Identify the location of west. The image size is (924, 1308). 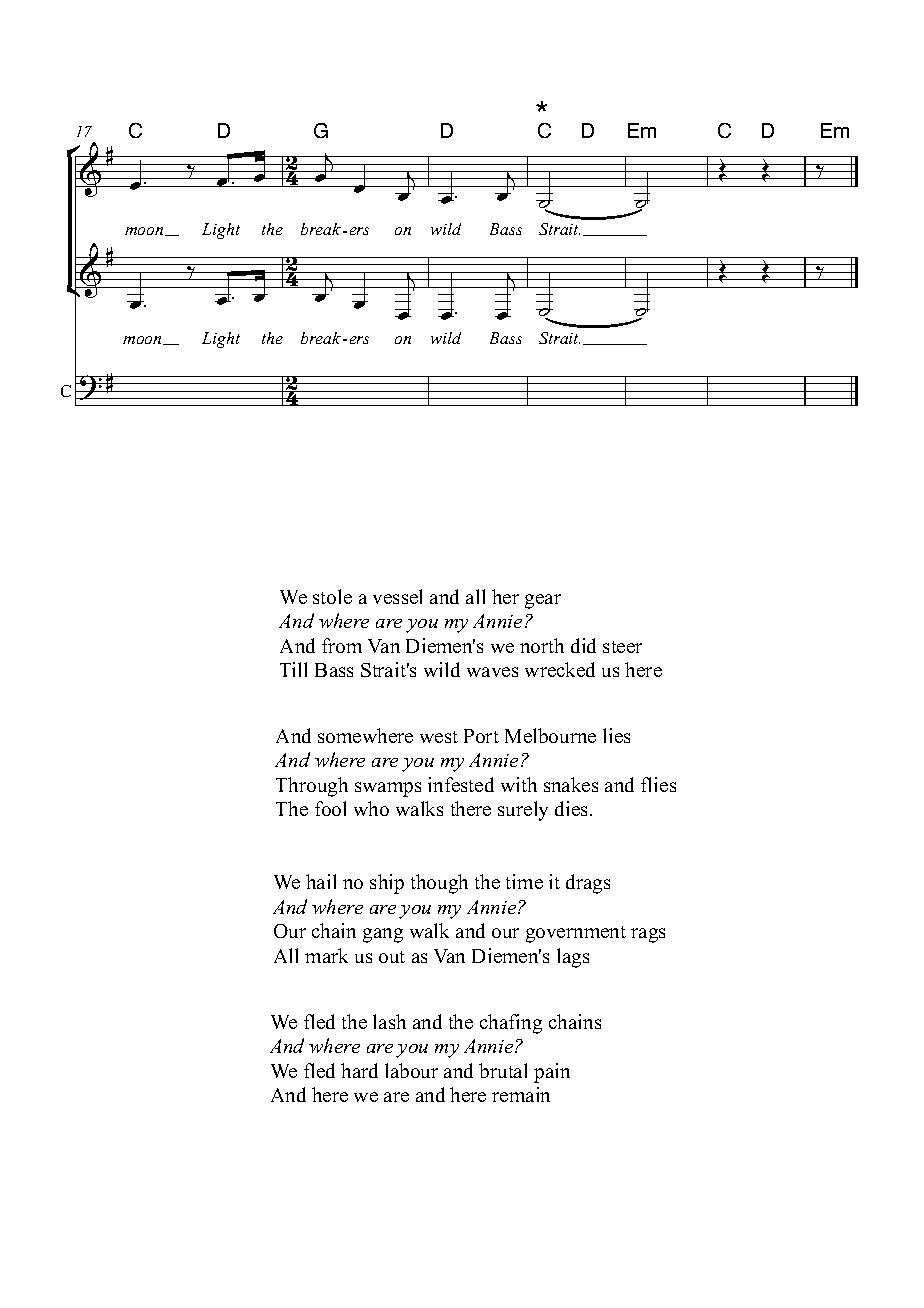
(439, 737).
